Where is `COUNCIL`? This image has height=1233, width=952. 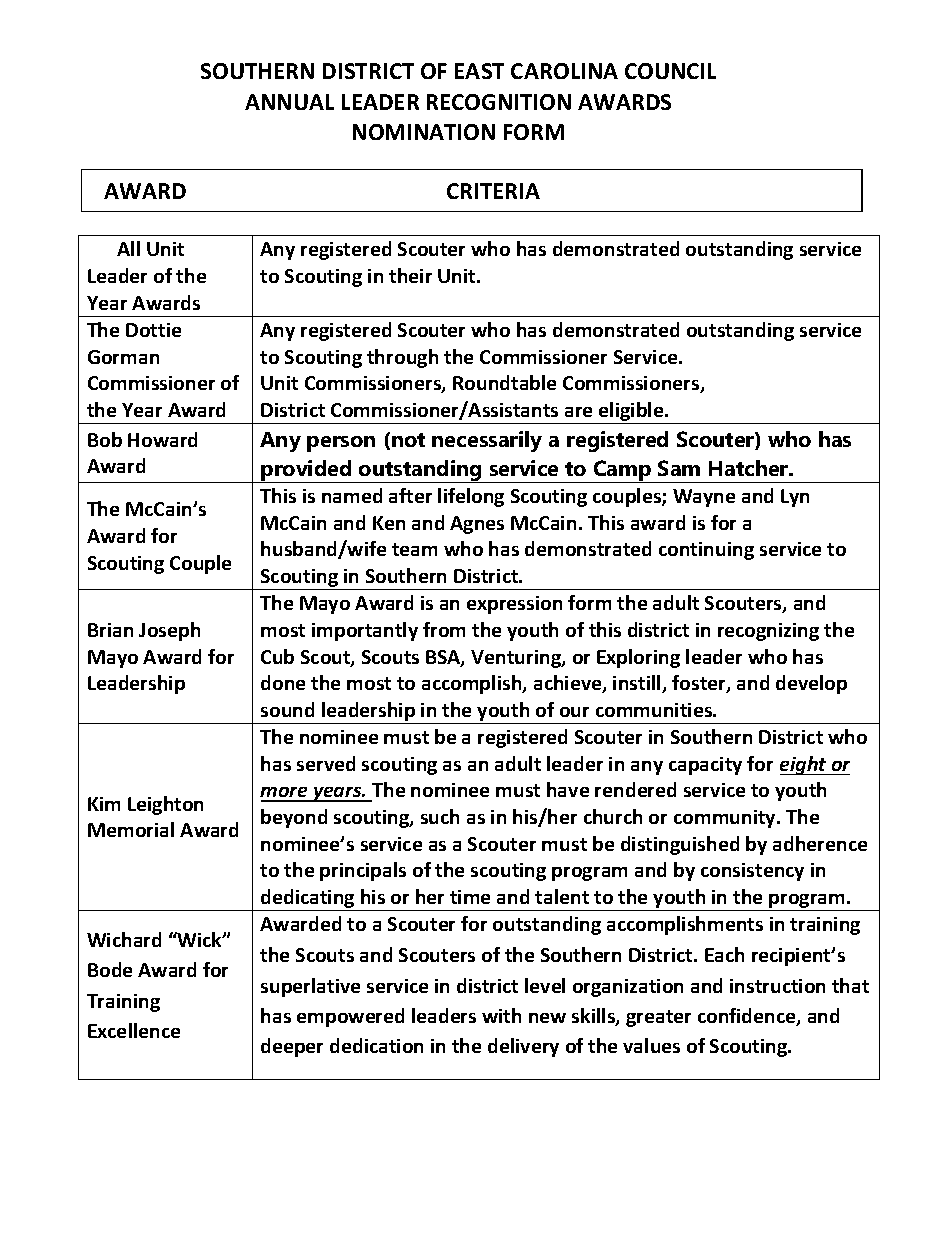 COUNCIL is located at coordinates (670, 71).
